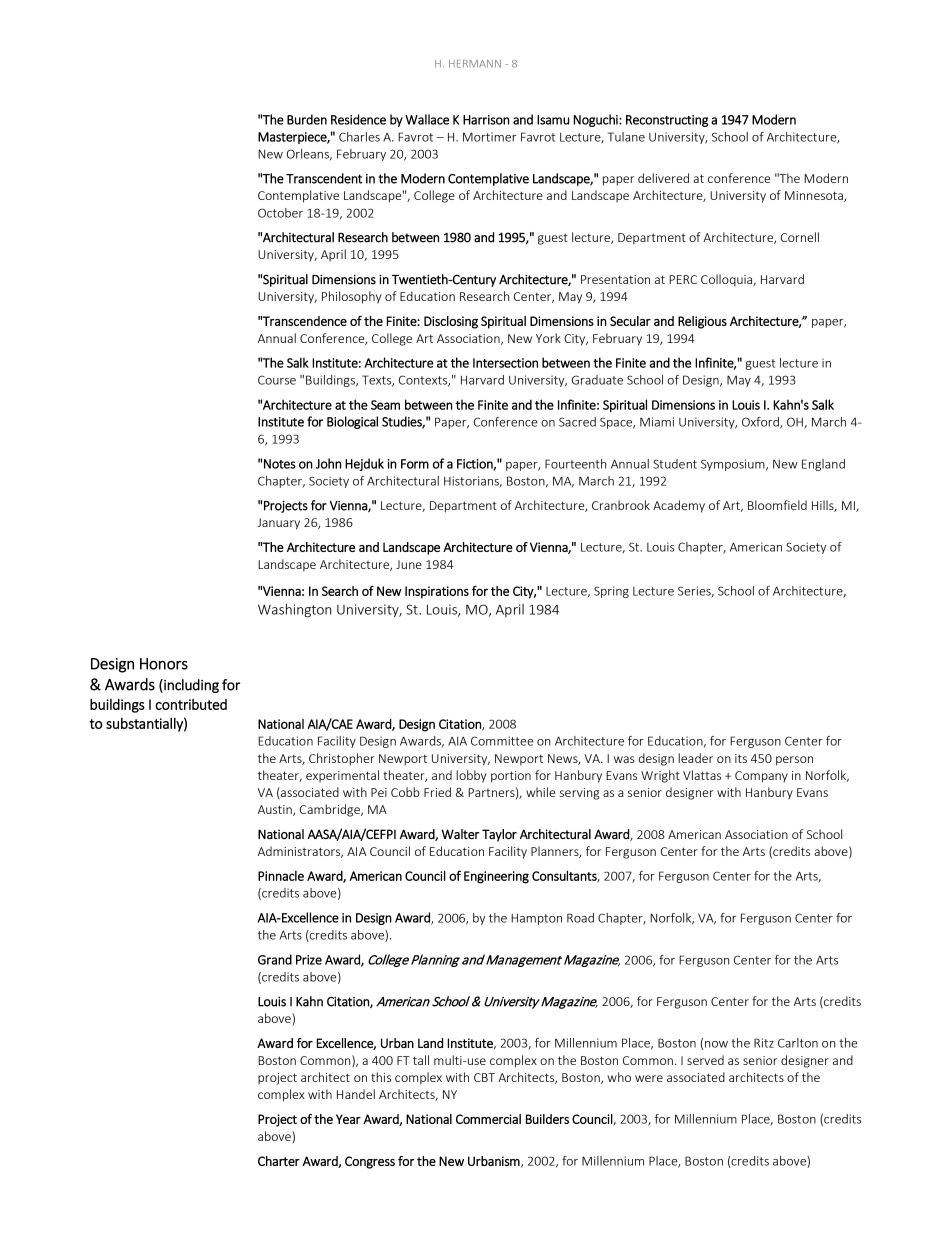 The width and height of the document is (952, 1233). What do you see at coordinates (471, 776) in the document?
I see `lobby` at bounding box center [471, 776].
